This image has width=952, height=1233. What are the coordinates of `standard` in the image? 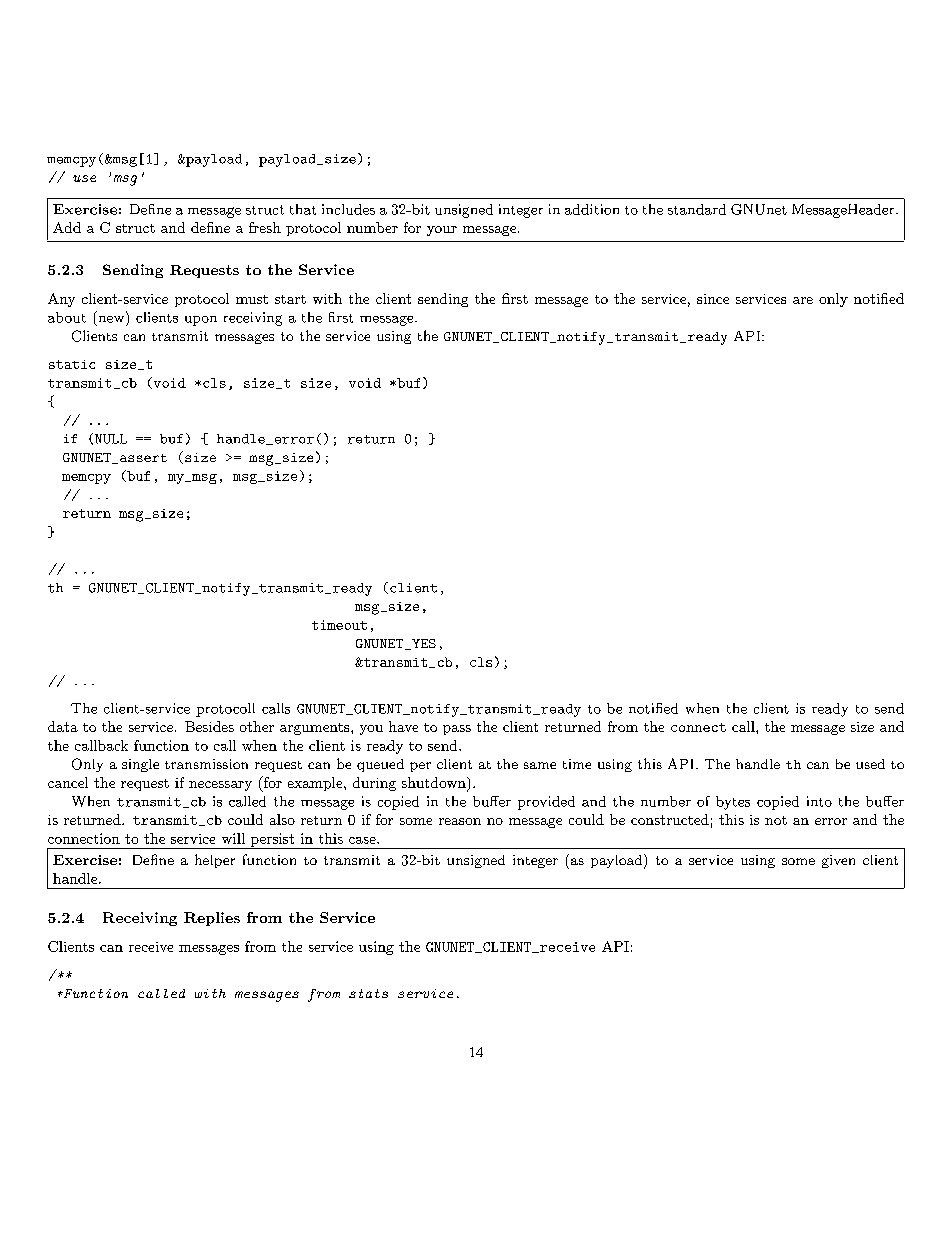 It's located at (697, 209).
